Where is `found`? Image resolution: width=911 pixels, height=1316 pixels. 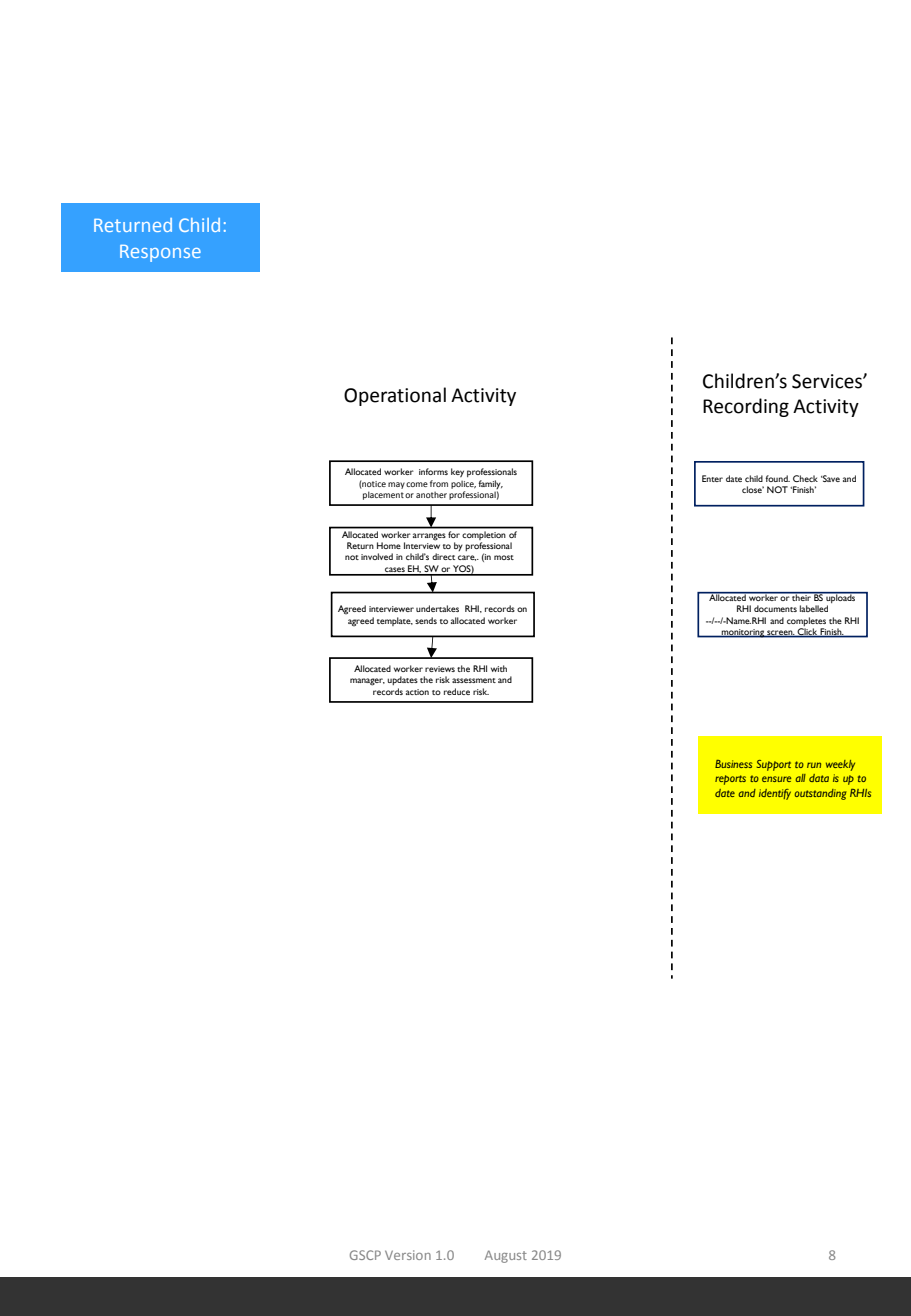 found is located at coordinates (777, 478).
